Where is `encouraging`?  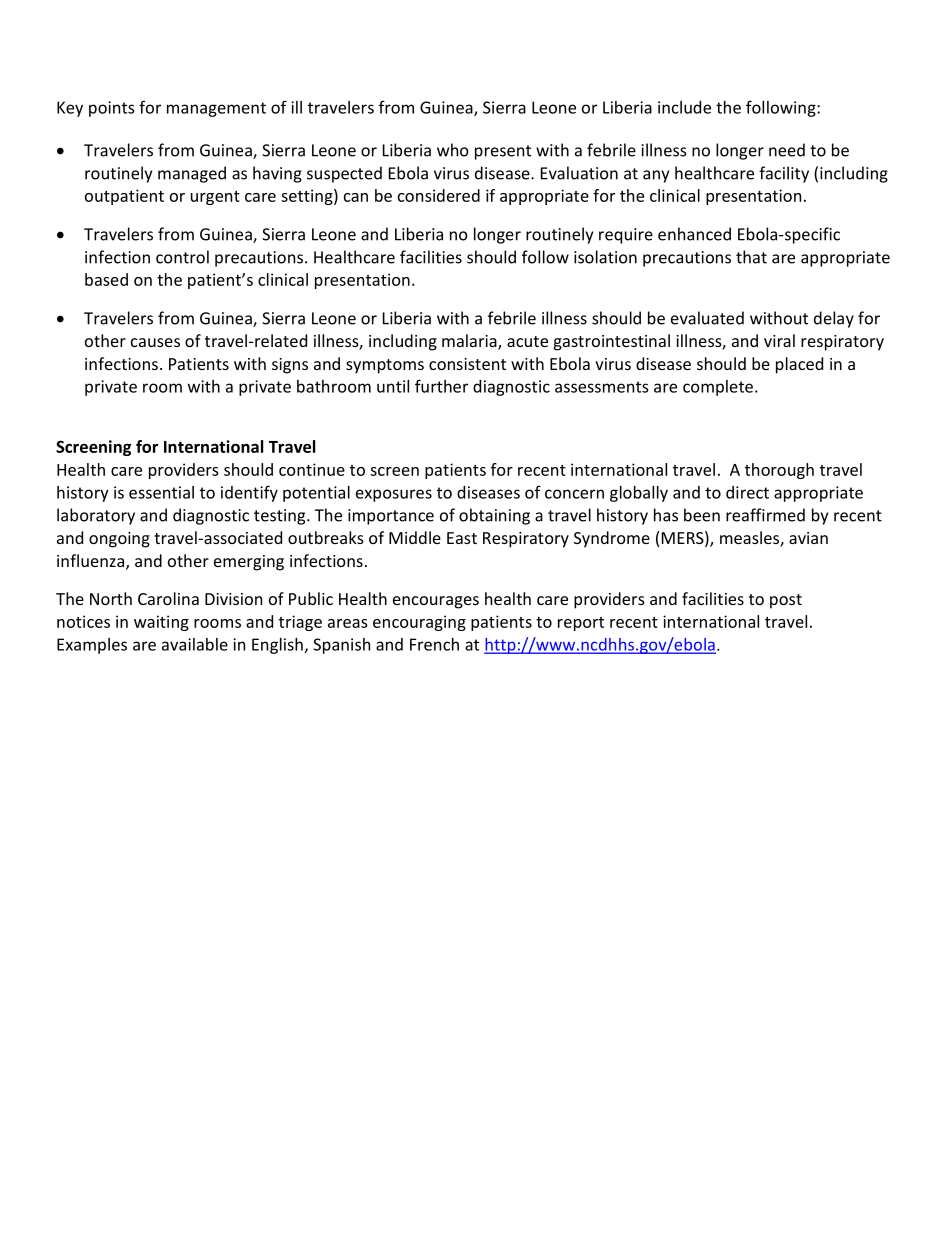 encouraging is located at coordinates (419, 623).
